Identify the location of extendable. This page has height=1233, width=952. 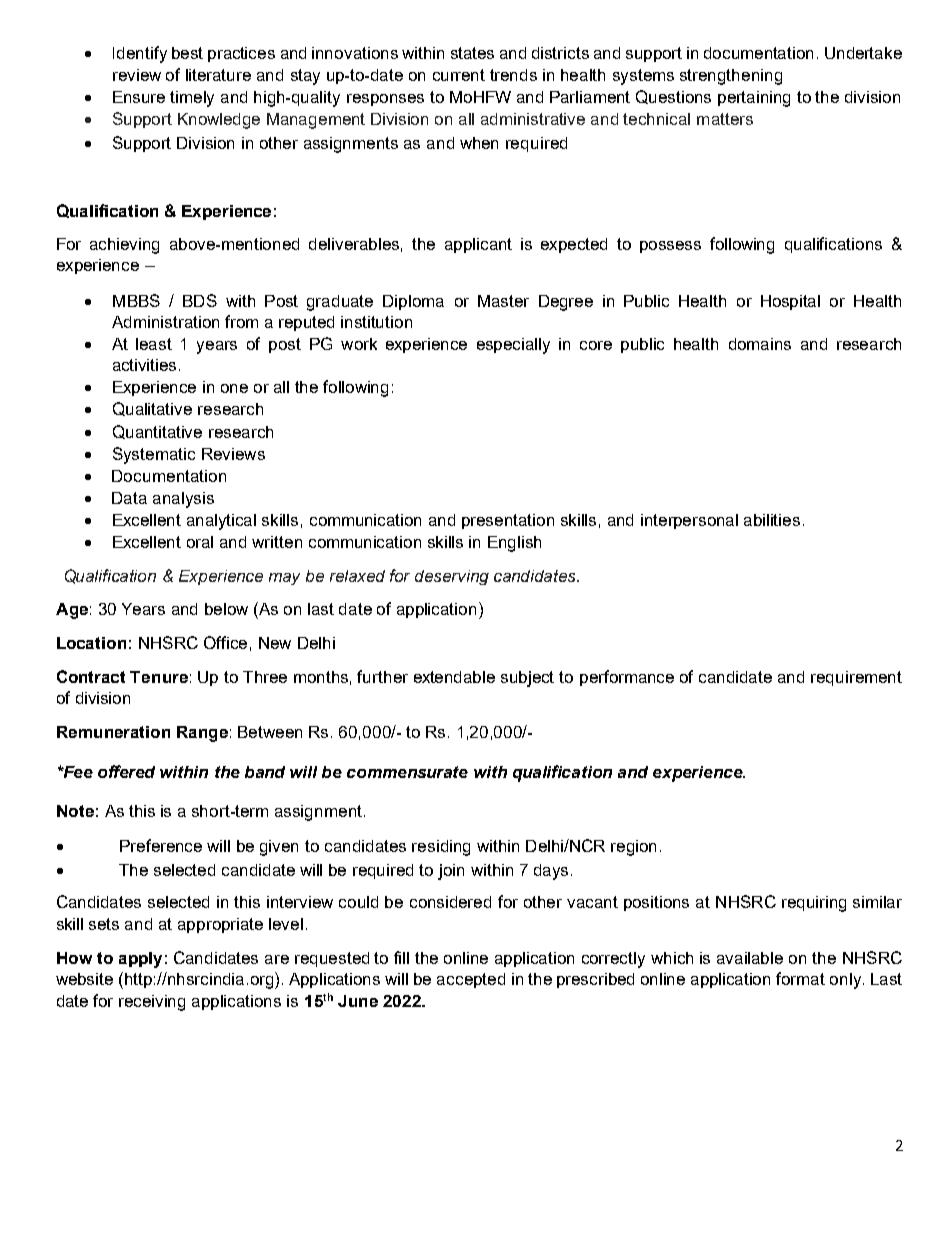
(454, 677).
